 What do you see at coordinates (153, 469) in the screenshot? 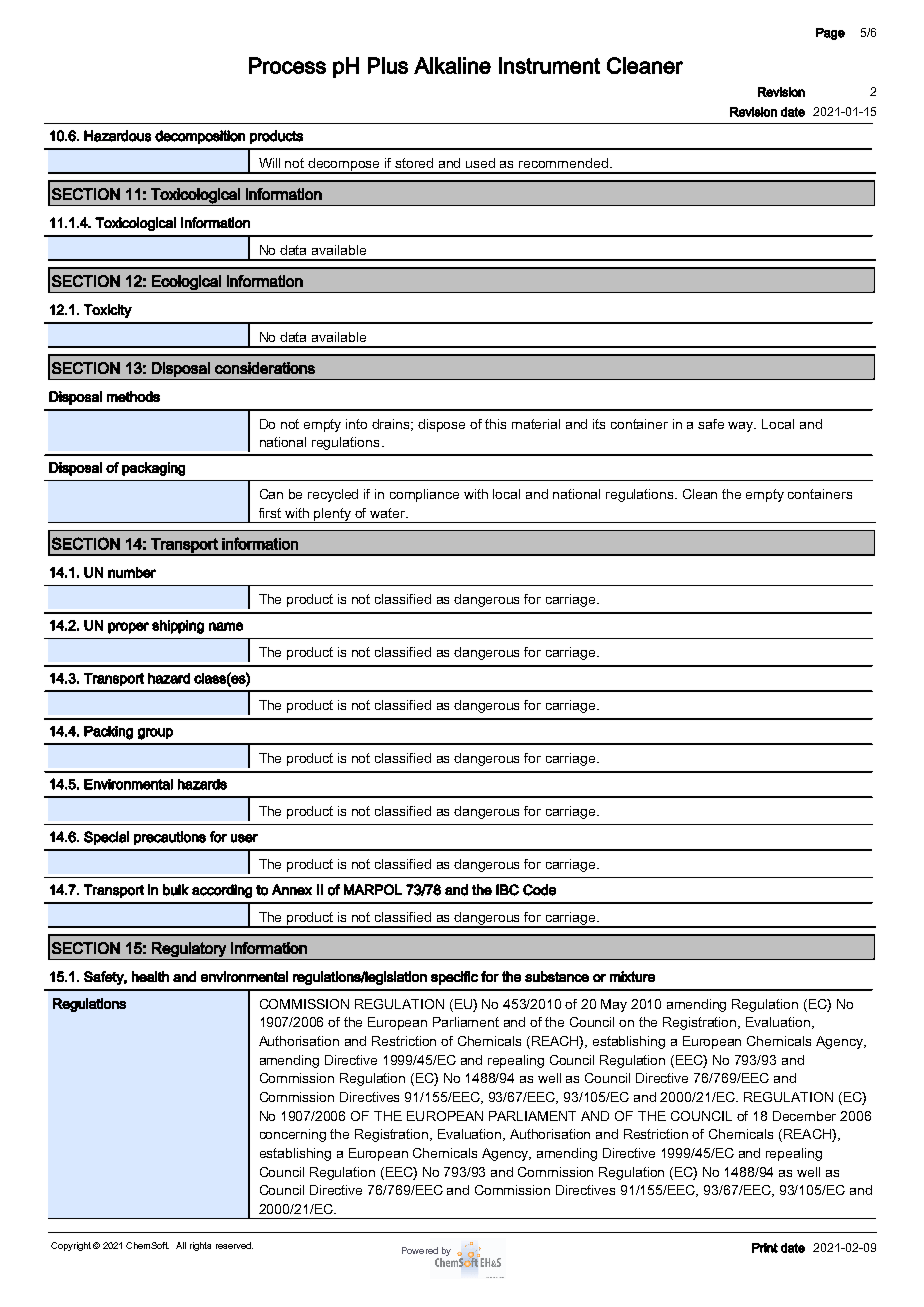
I see `packaging` at bounding box center [153, 469].
